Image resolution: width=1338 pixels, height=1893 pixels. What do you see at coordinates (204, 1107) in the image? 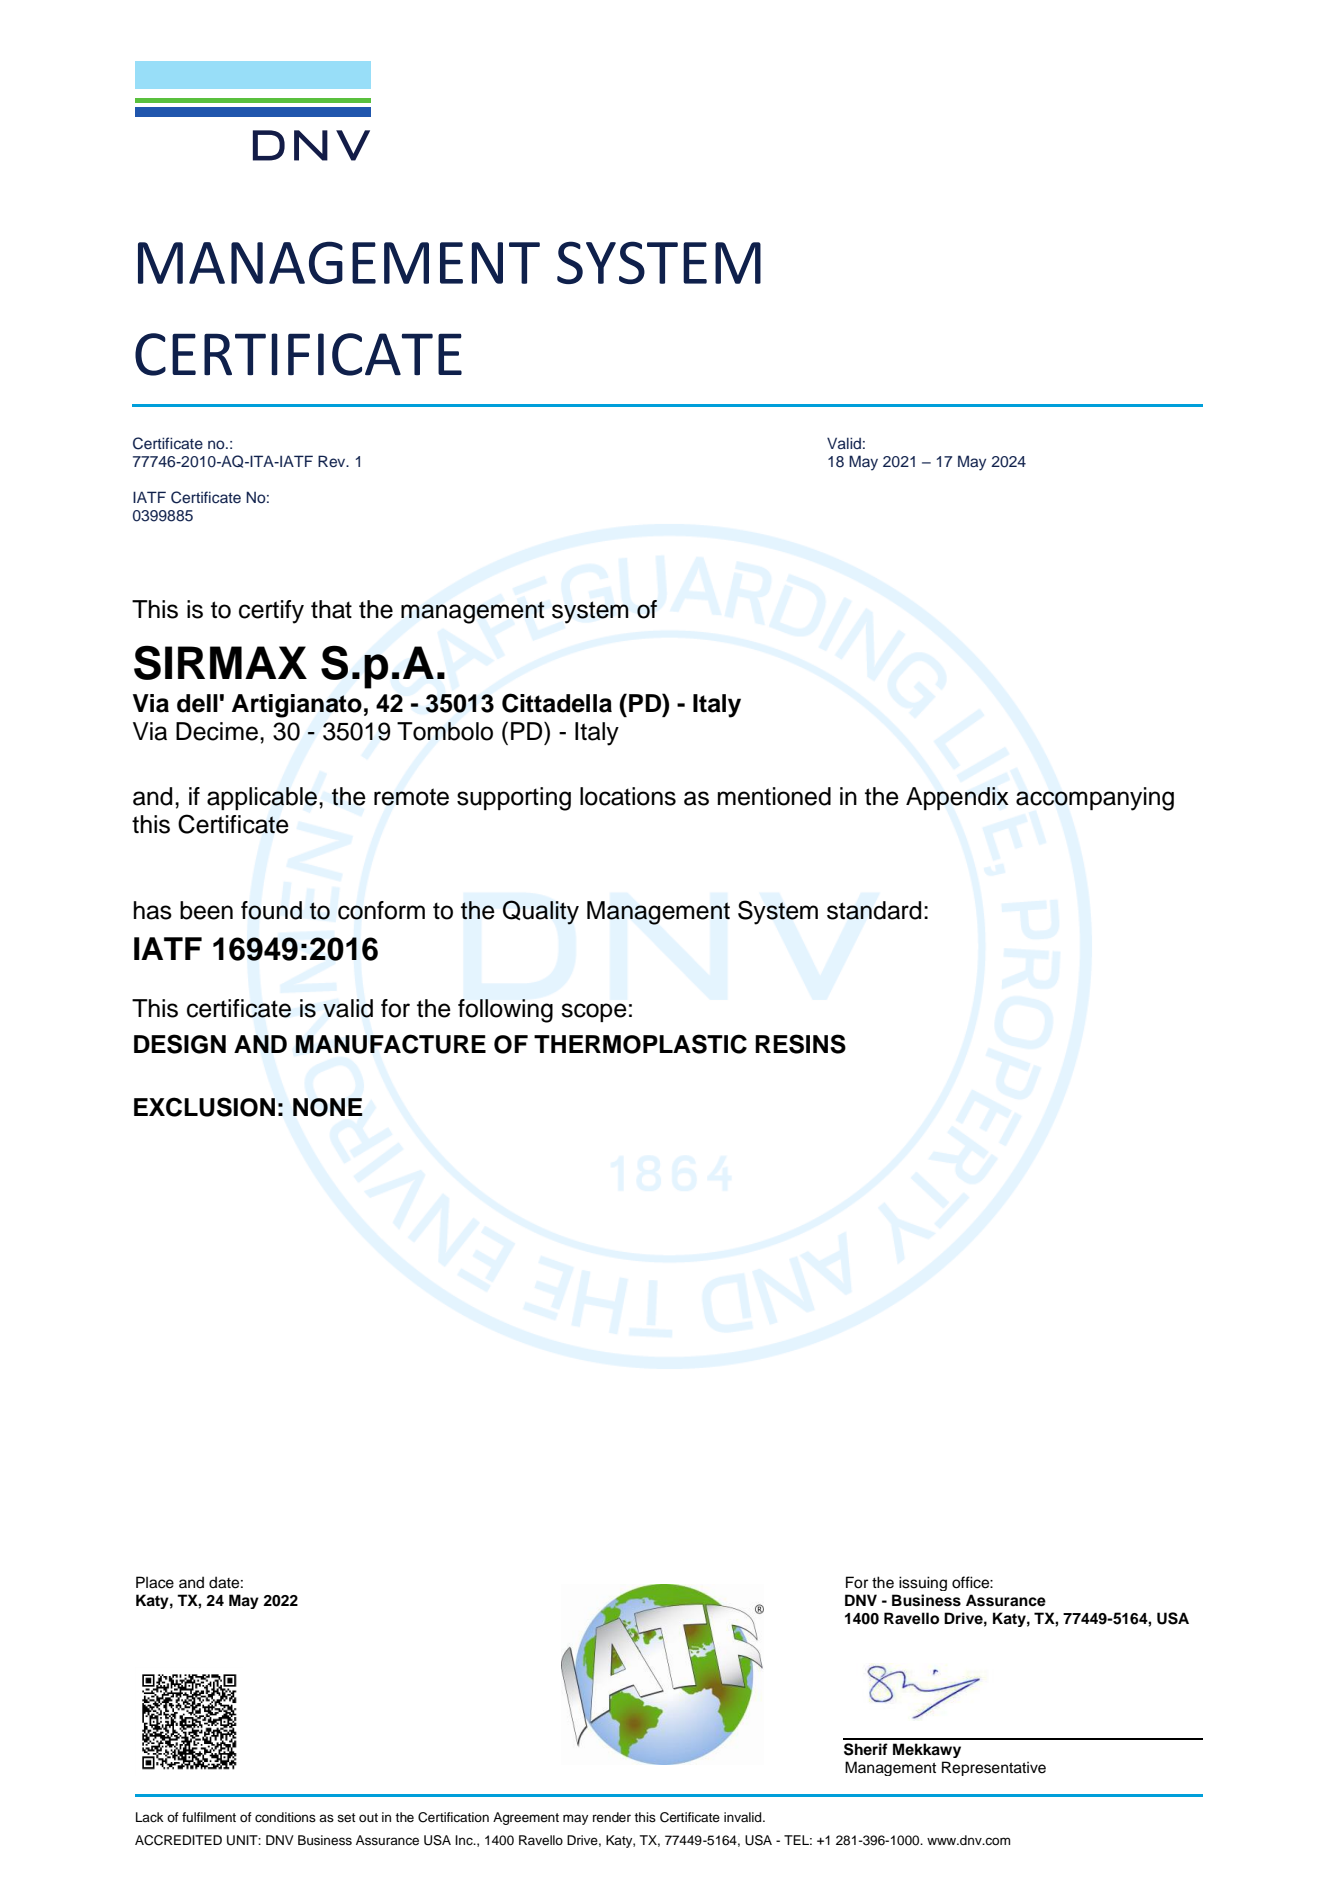
I see `EXCLUSION` at bounding box center [204, 1107].
